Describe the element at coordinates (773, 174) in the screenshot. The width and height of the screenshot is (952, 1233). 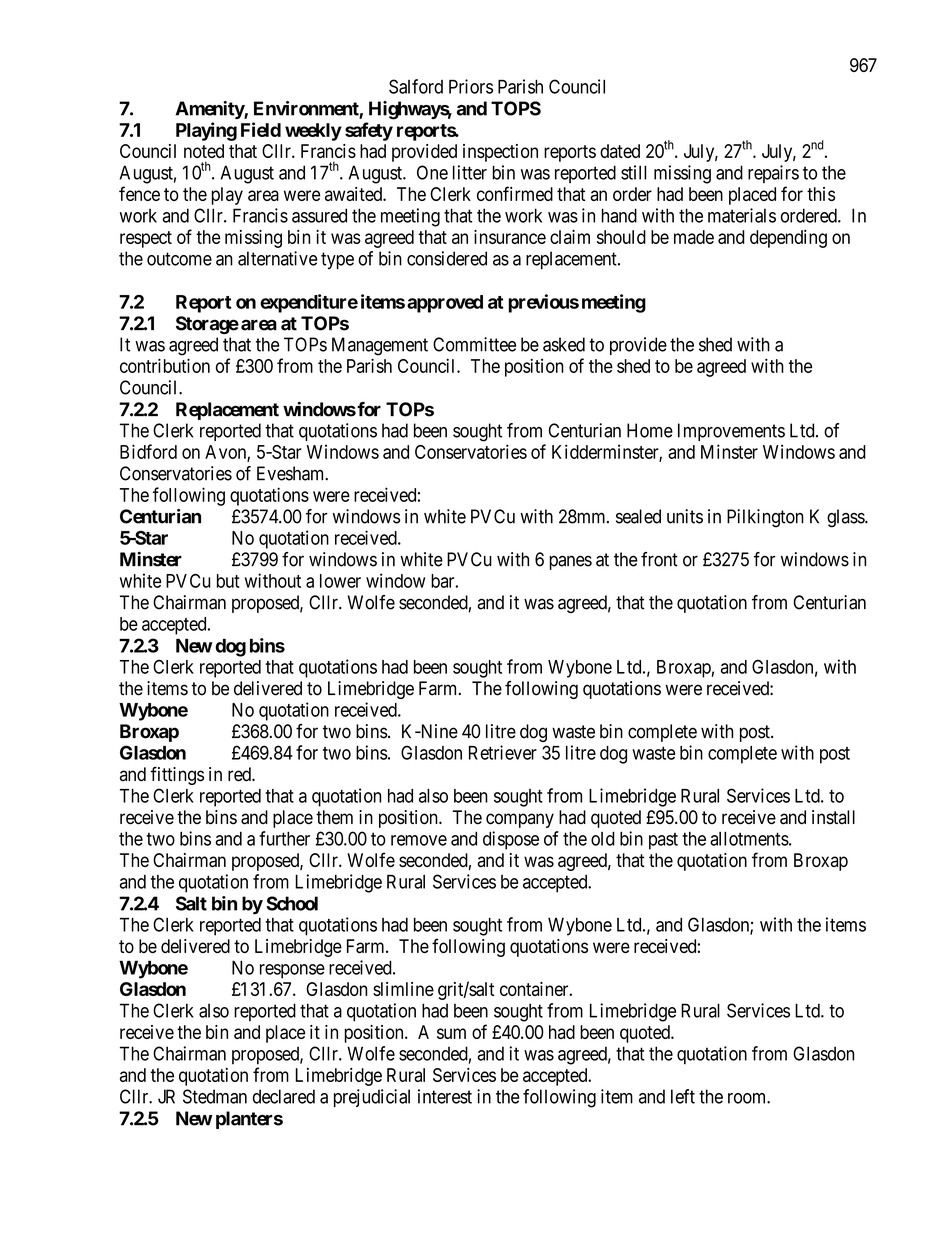
I see `repairs` at that location.
